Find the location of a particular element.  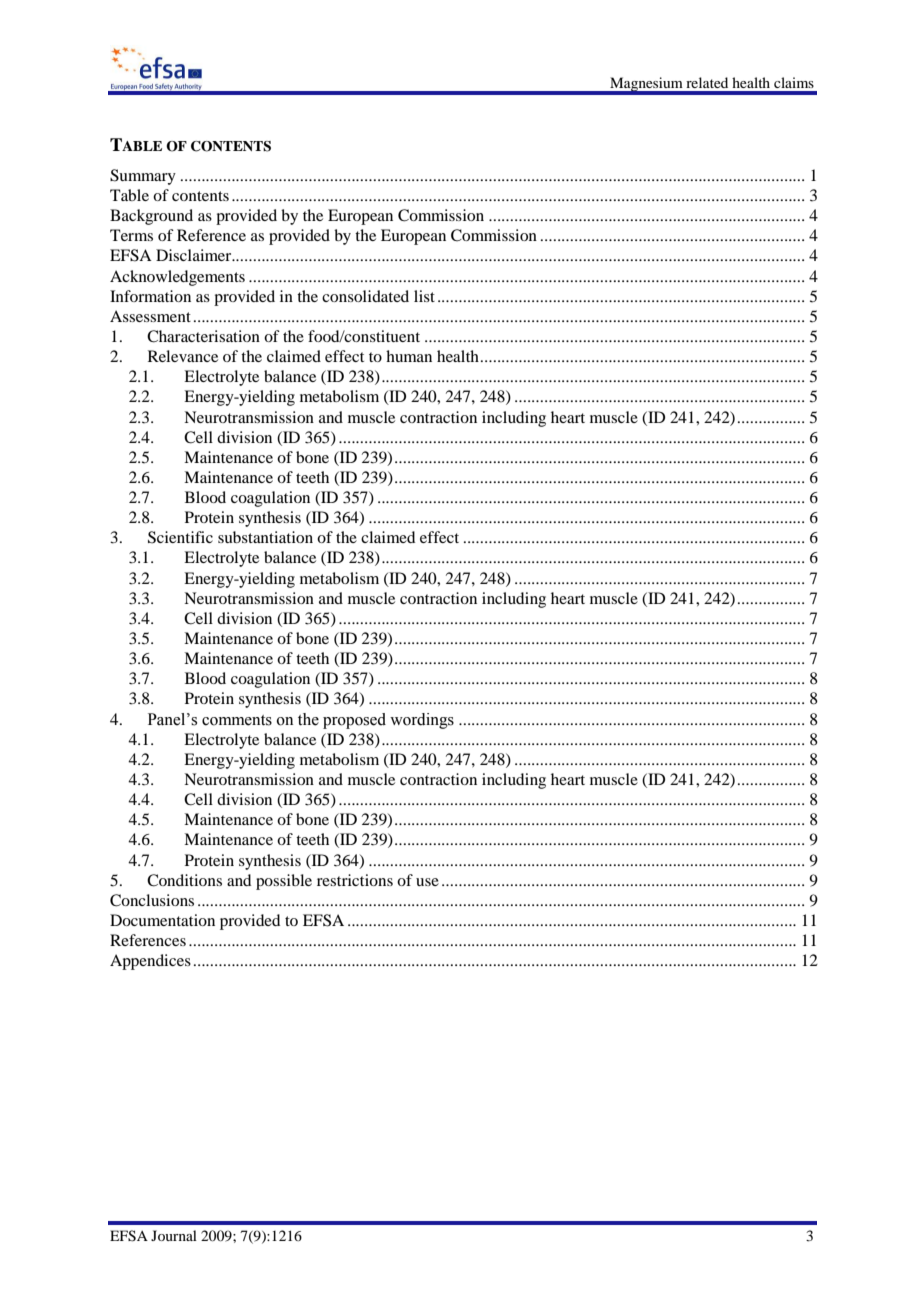

Background is located at coordinates (151, 217).
